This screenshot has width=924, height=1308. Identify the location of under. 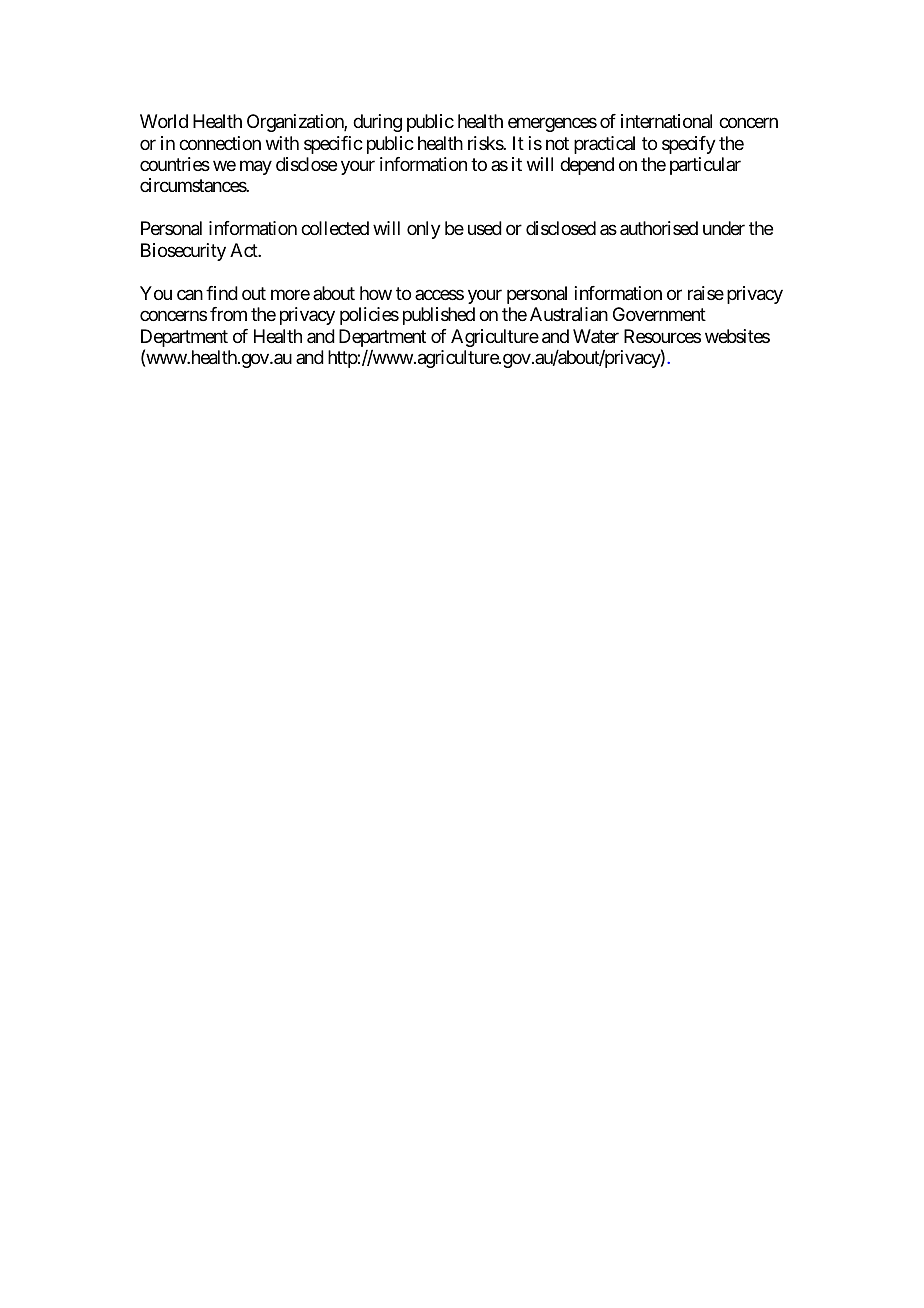
(724, 228).
